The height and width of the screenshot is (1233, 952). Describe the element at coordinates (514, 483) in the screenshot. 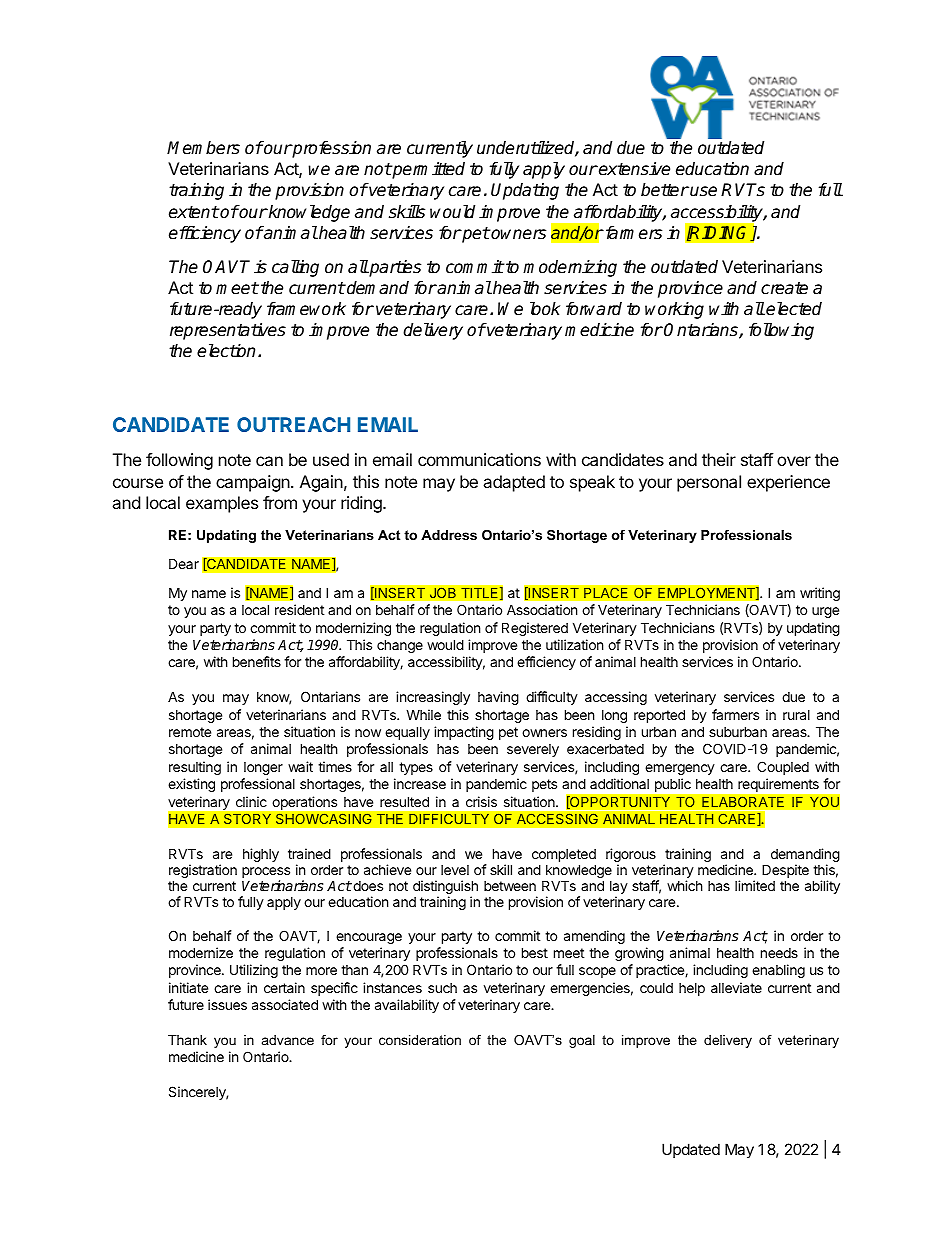

I see `adapted` at that location.
